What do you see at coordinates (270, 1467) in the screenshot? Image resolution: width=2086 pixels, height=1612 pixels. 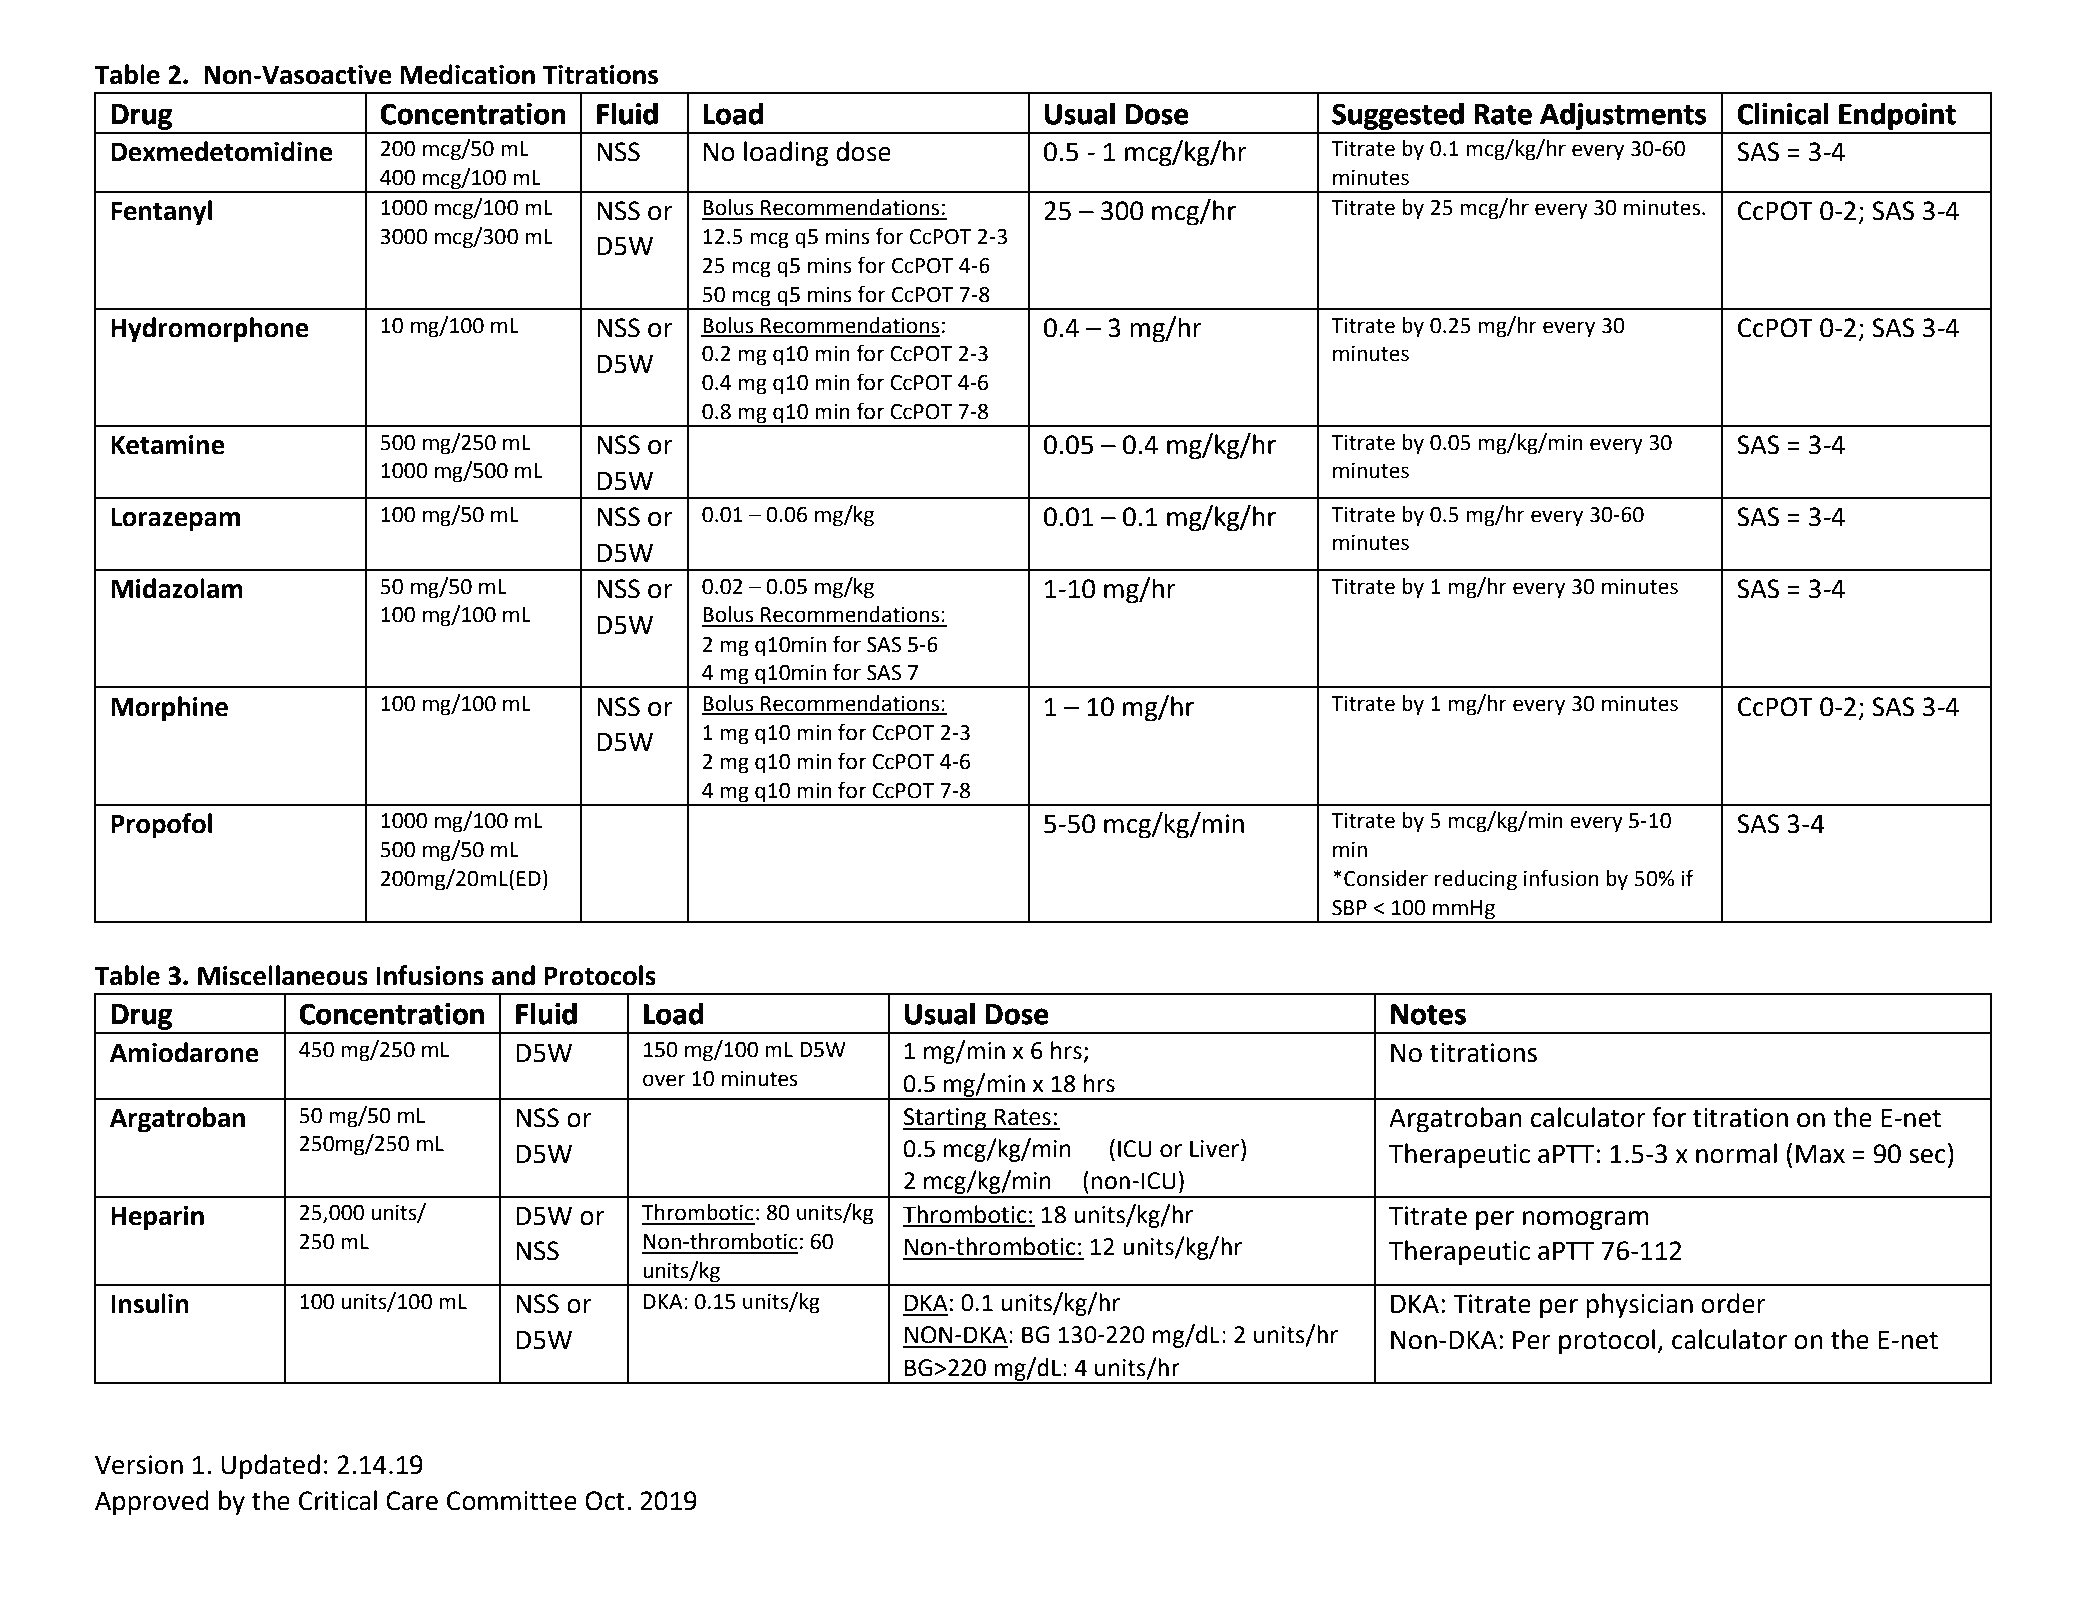 I see `Updated` at bounding box center [270, 1467].
